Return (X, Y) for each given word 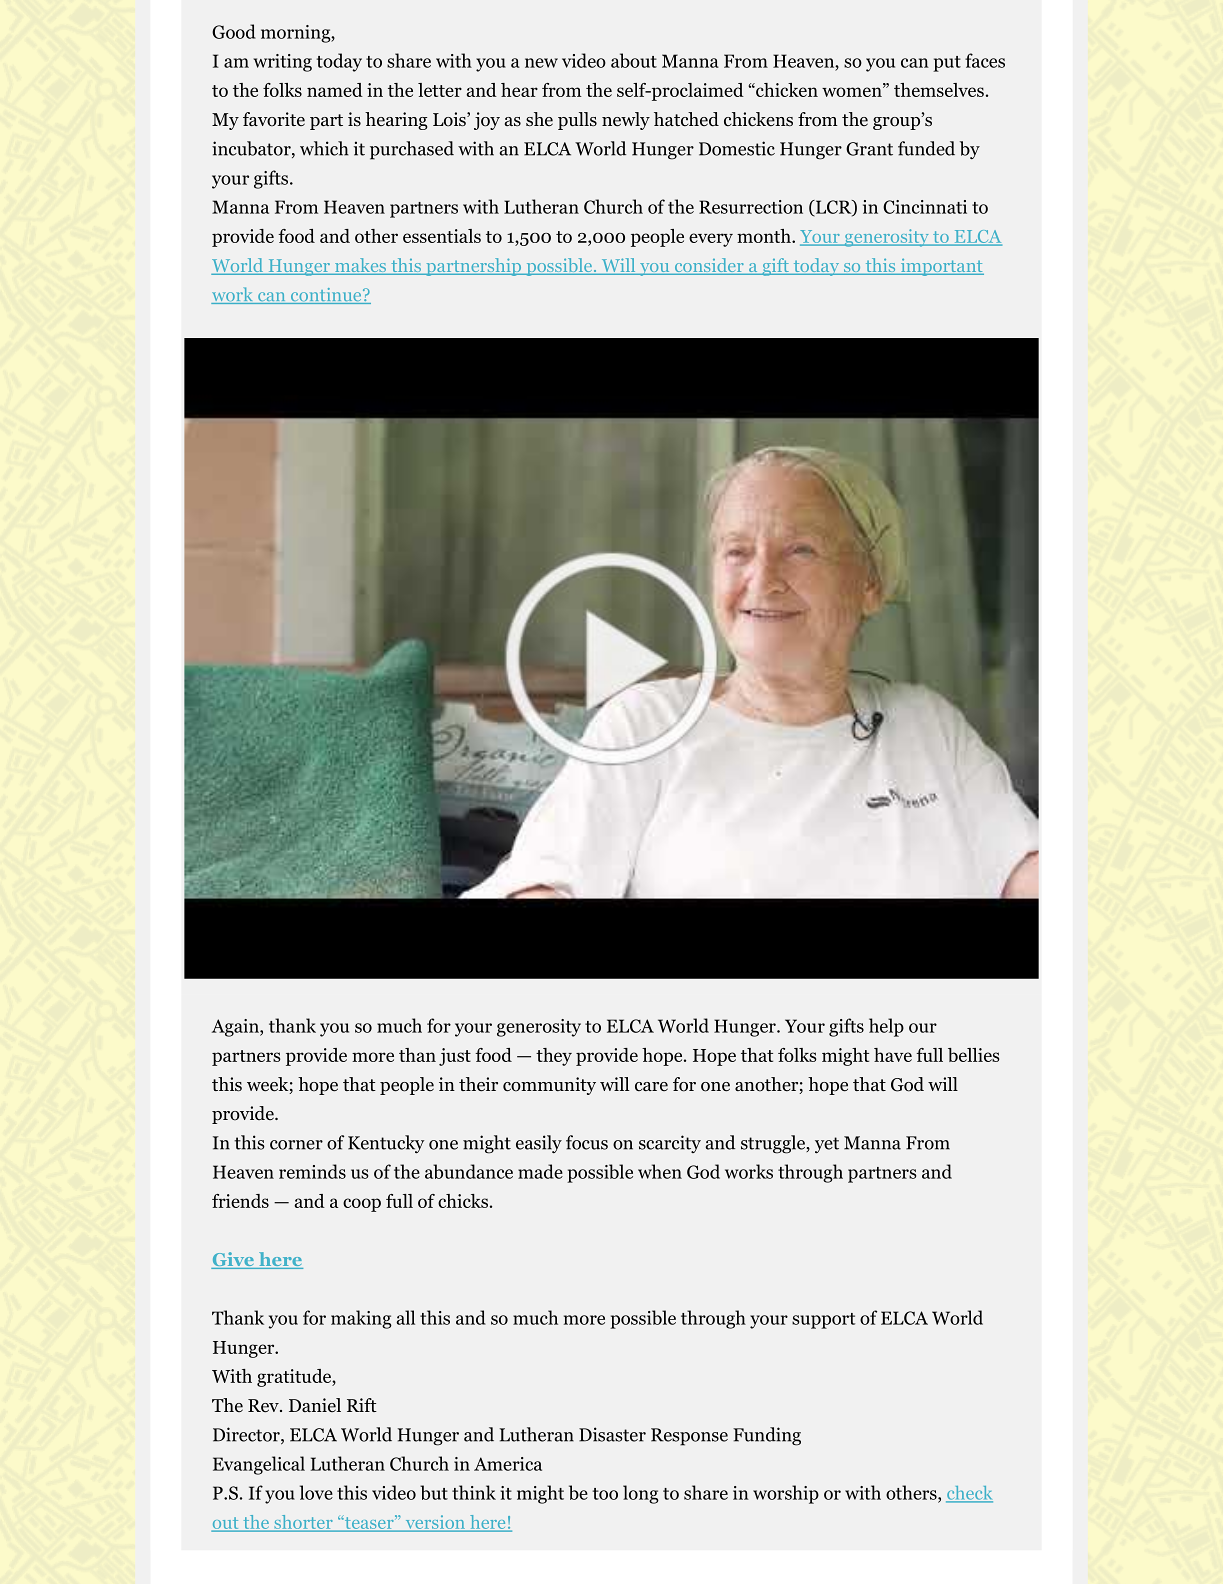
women (853, 92)
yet (827, 1145)
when (660, 1171)
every (711, 240)
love (316, 1492)
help (886, 1027)
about (634, 60)
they (554, 1057)
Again (236, 1028)
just (455, 1057)
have (893, 1055)
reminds (312, 1171)
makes (361, 266)
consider (709, 266)
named (335, 90)
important (941, 267)
